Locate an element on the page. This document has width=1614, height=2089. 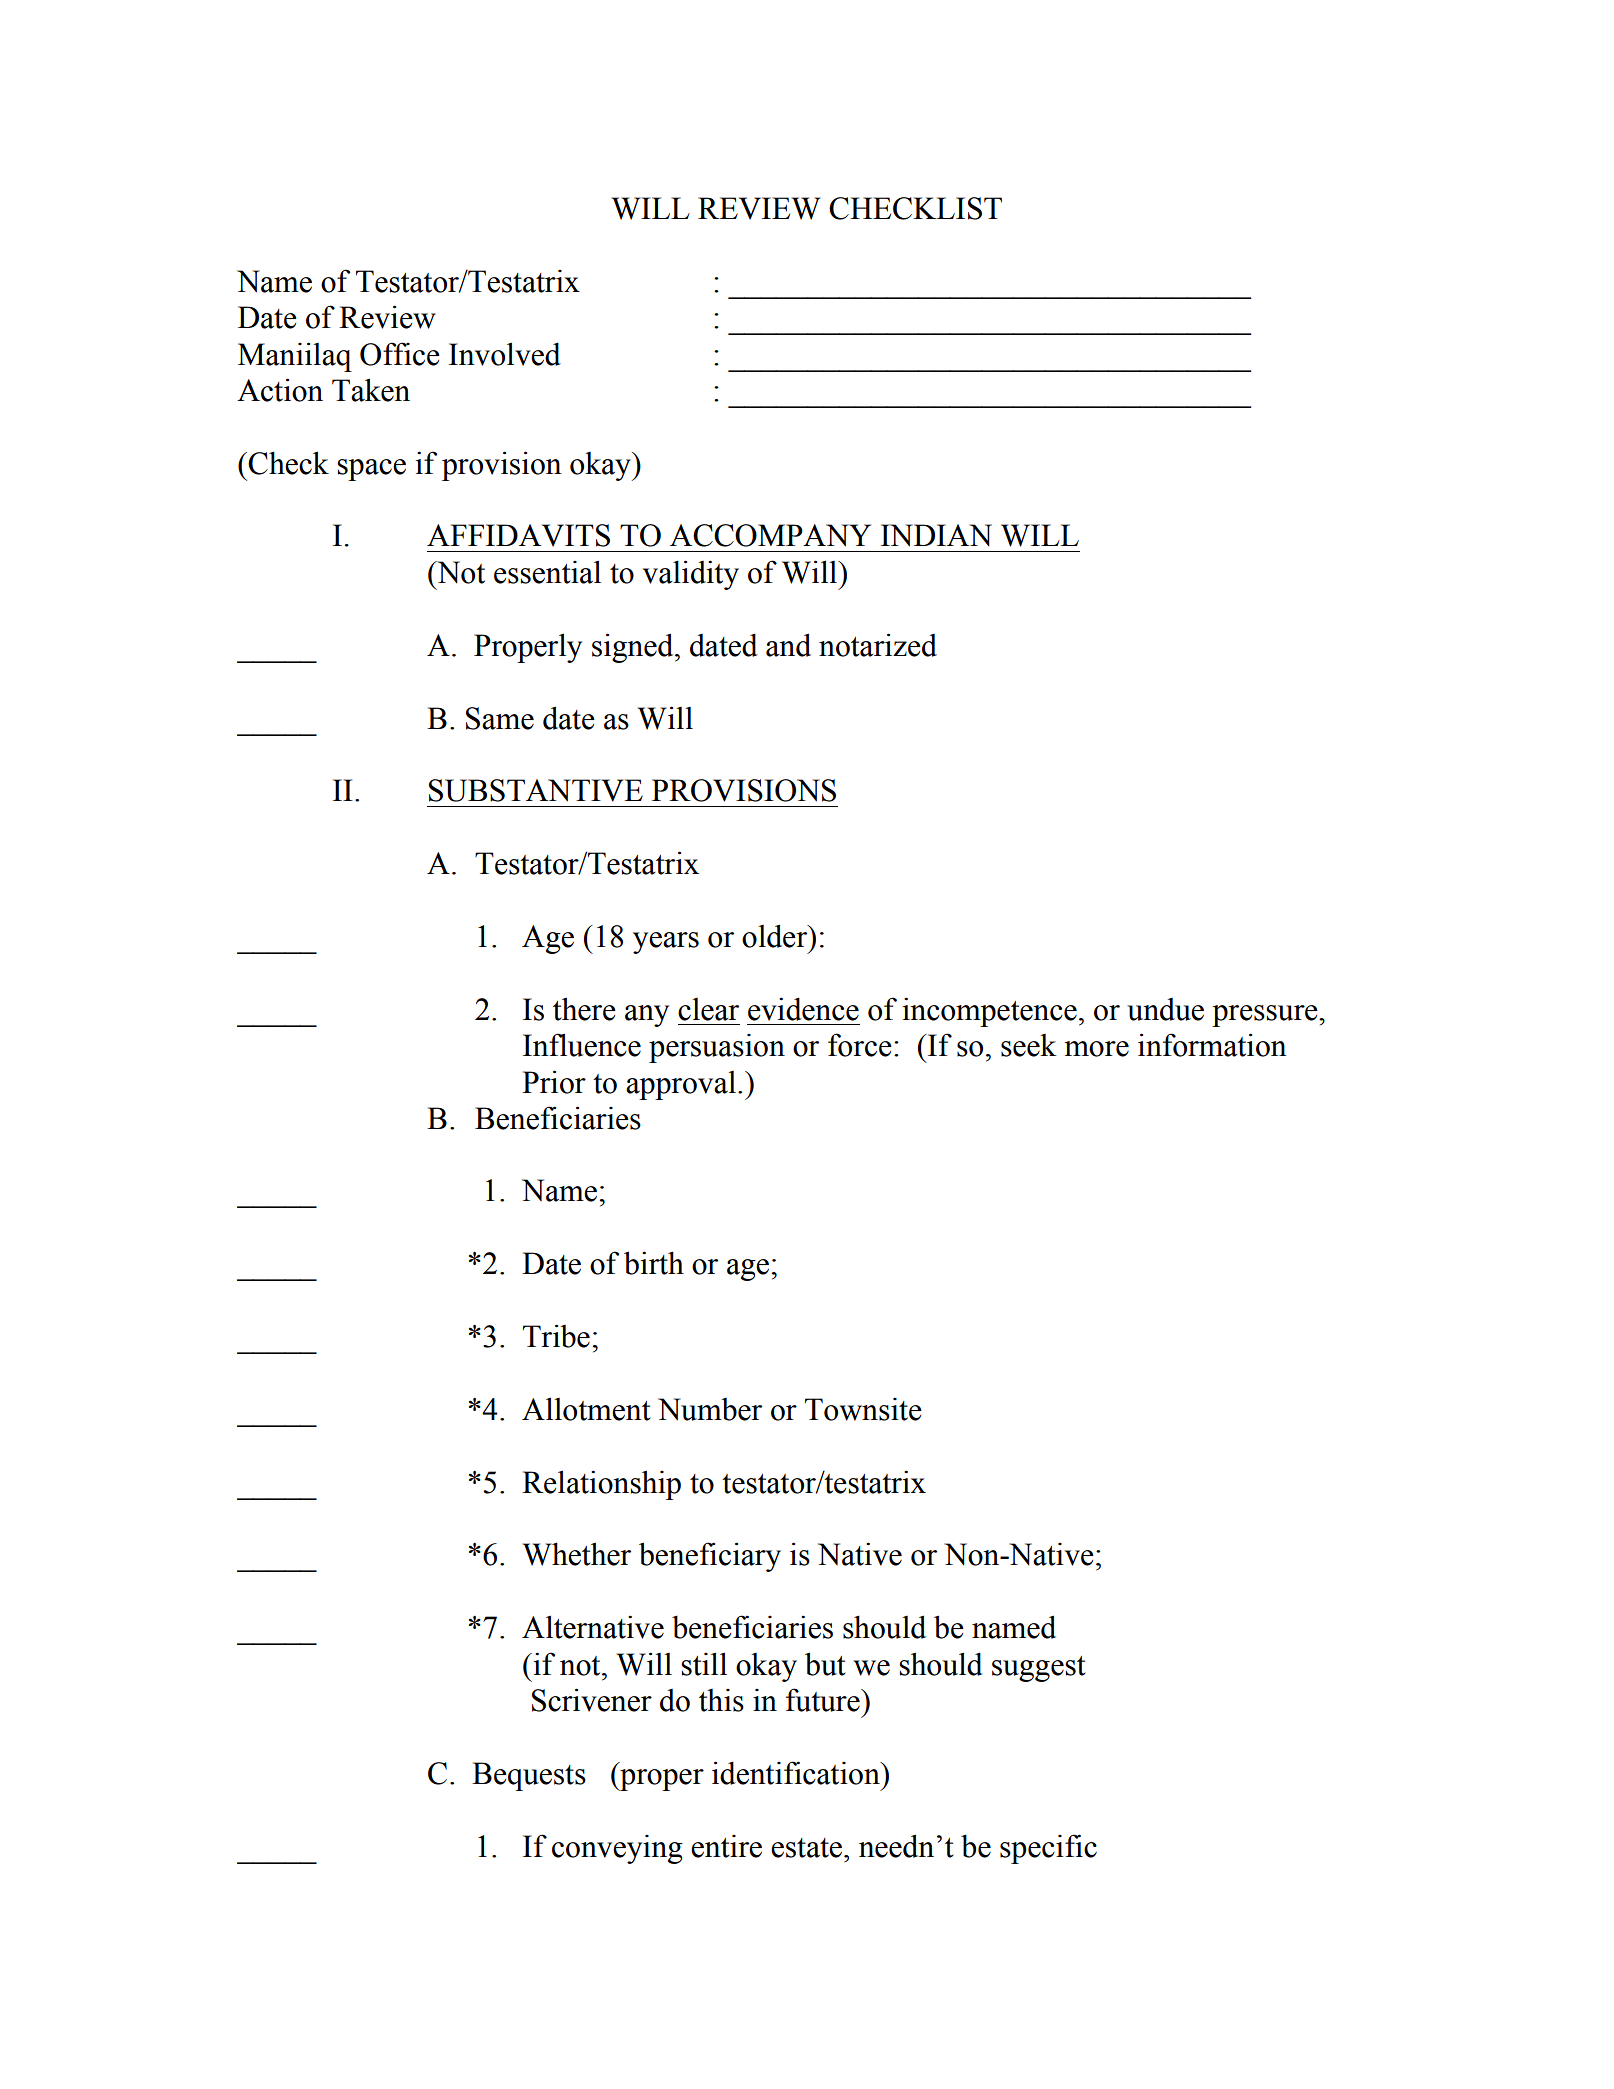
ACCOMPANY is located at coordinates (770, 535).
